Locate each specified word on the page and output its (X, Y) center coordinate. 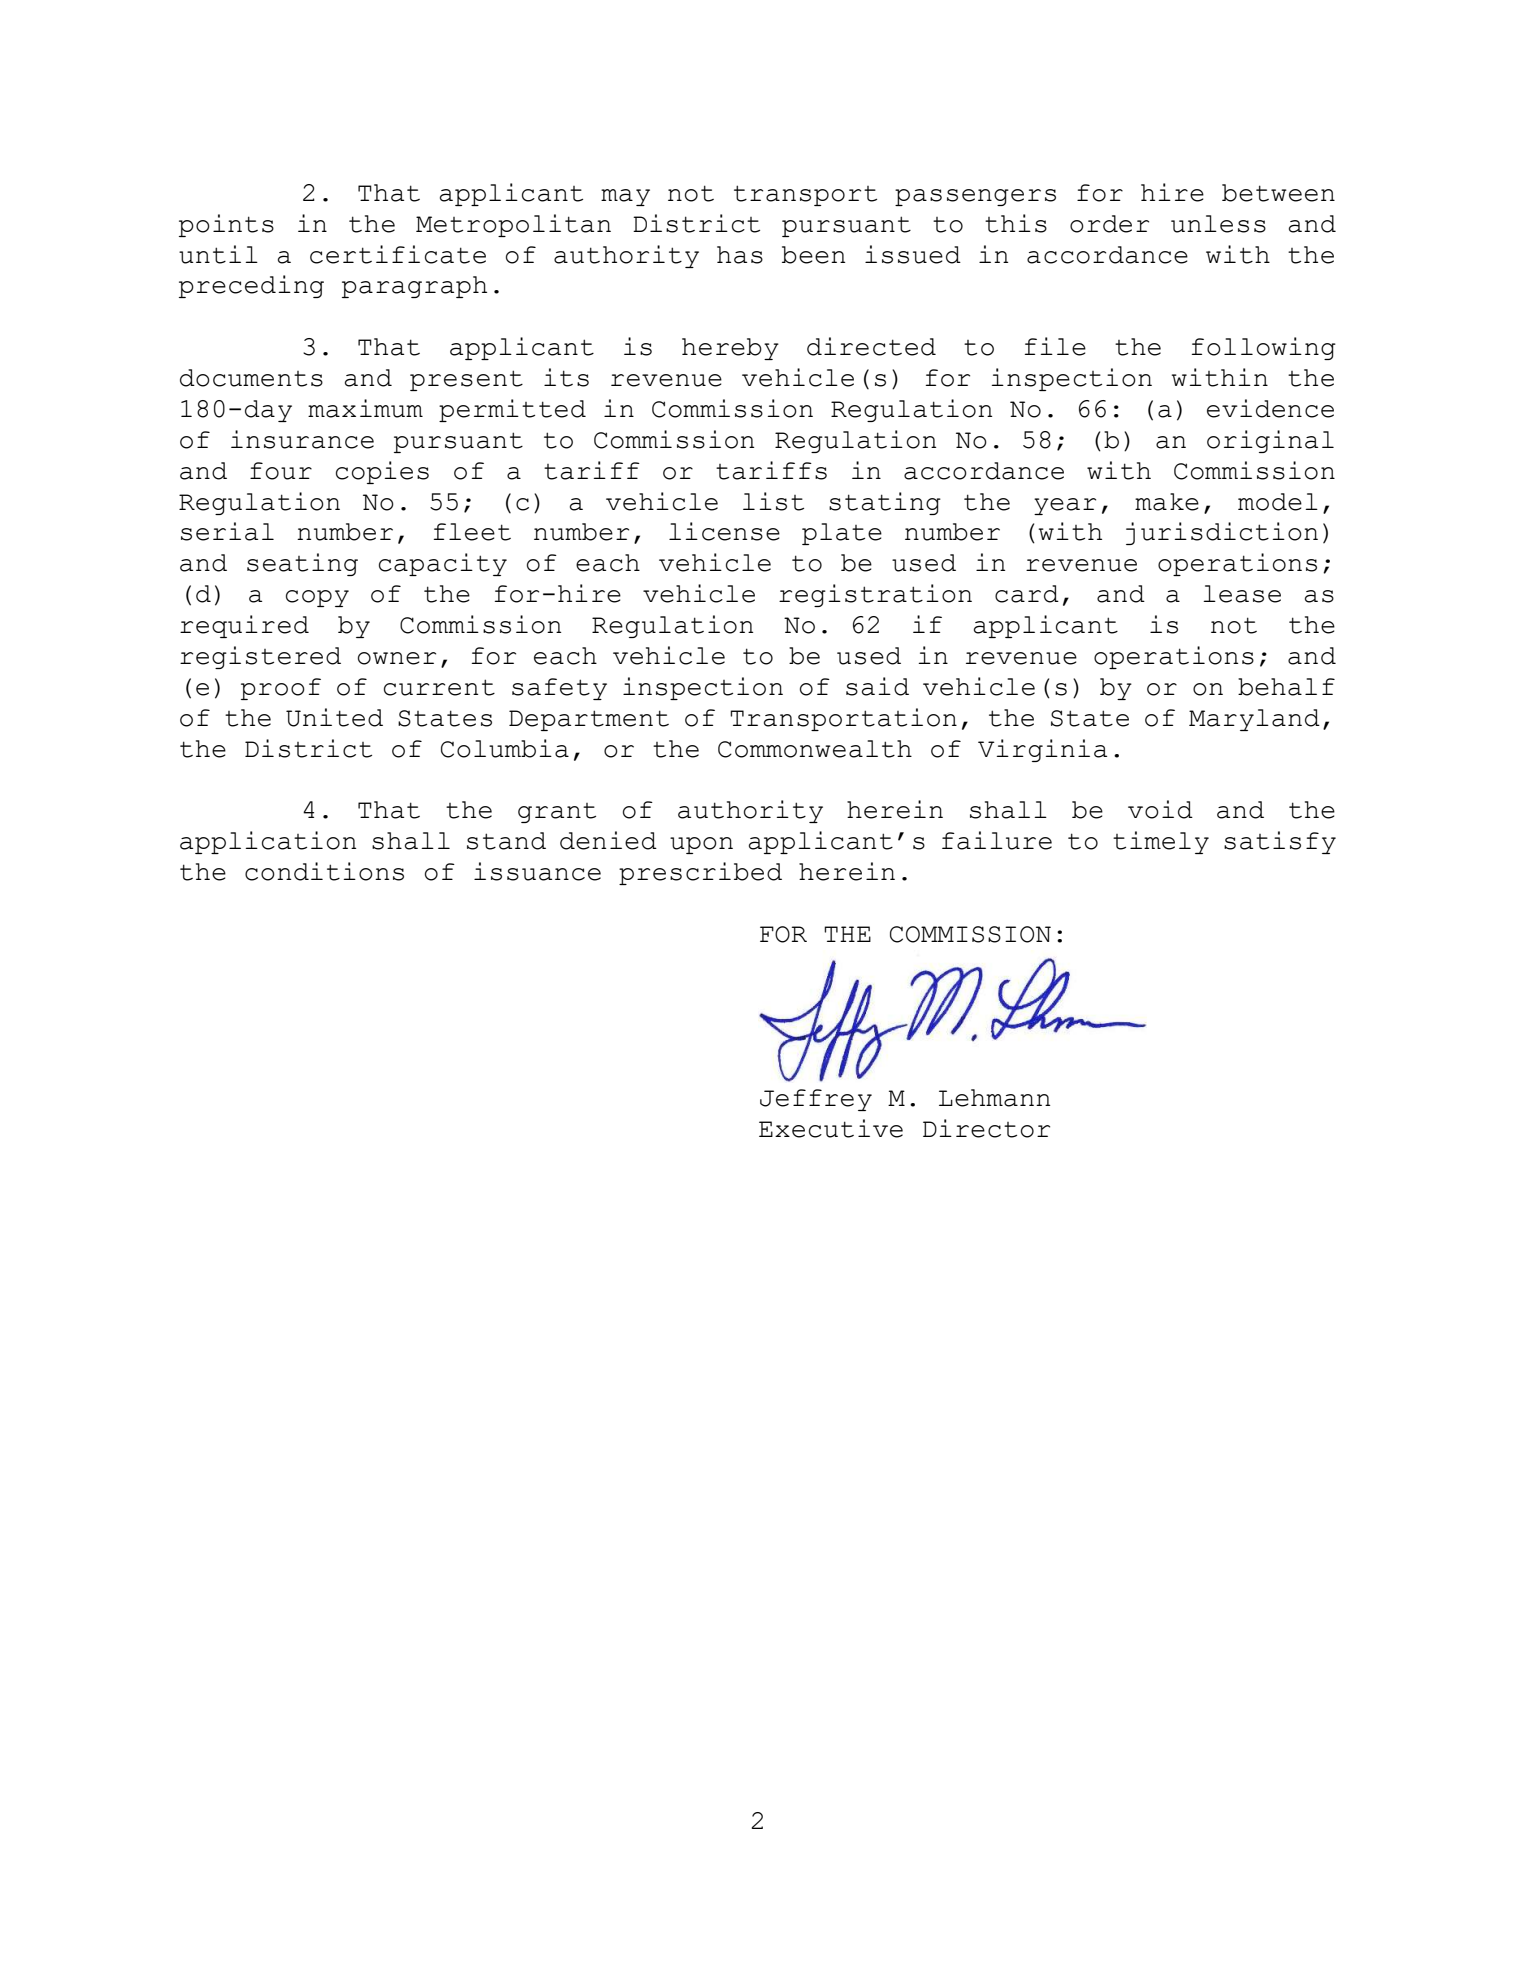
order (1109, 224)
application (268, 842)
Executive (831, 1128)
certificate (398, 254)
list (773, 501)
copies (382, 472)
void (1160, 809)
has (740, 255)
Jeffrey (816, 1100)
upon (701, 845)
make (1167, 502)
